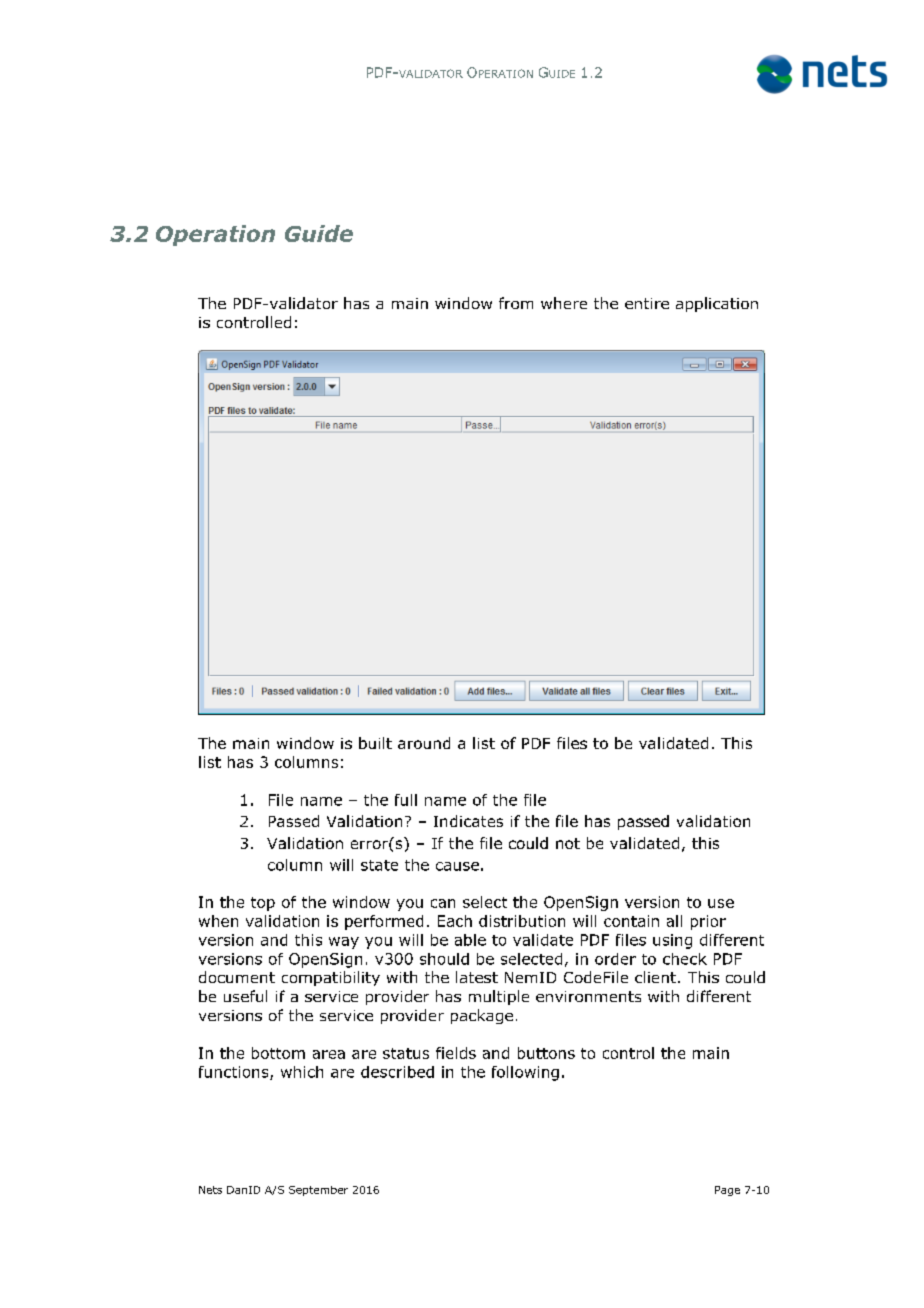 This document has height=1308, width=924. I want to click on September, so click(318, 1191).
